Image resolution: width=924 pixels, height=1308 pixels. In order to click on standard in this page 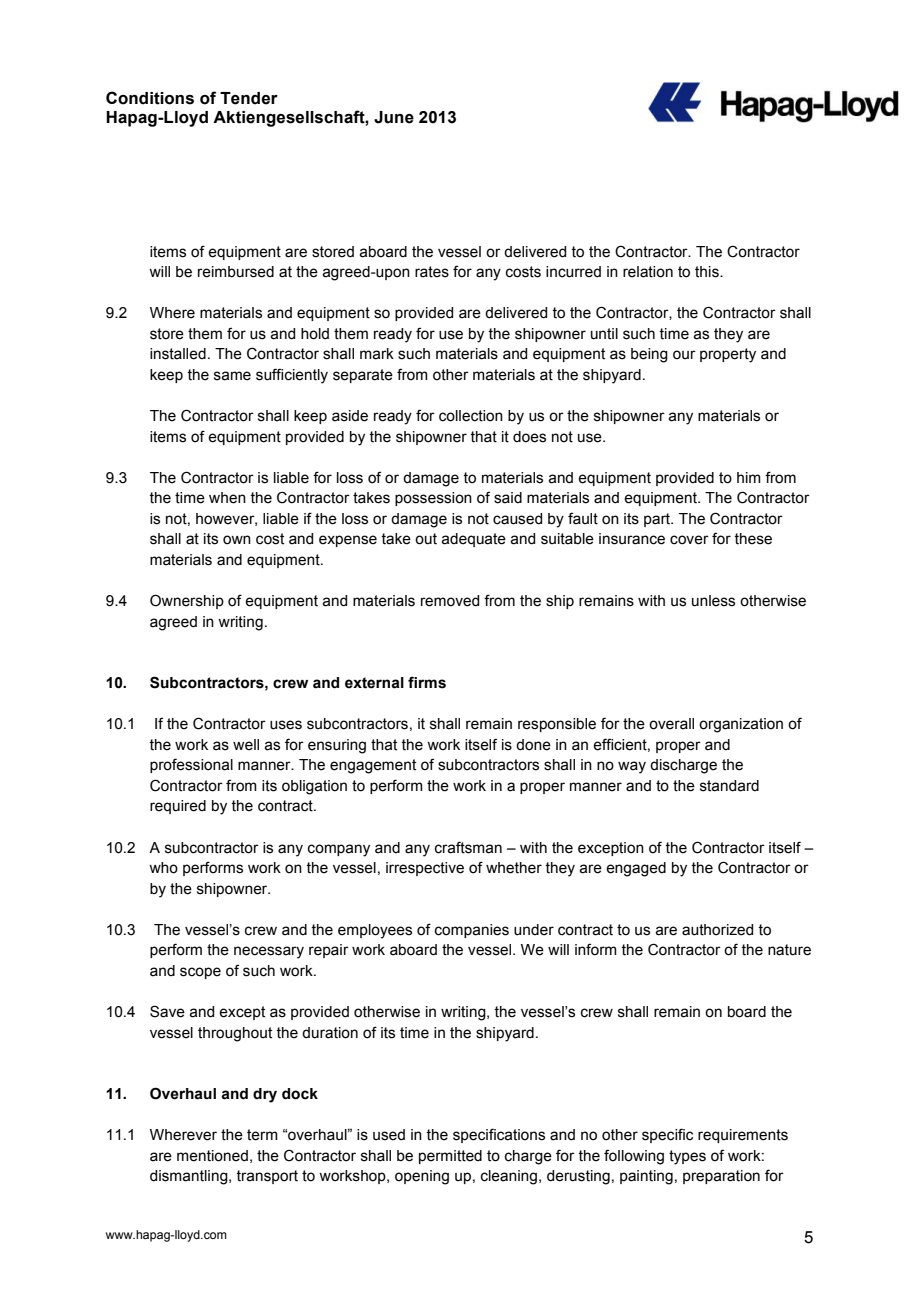, I will do `click(729, 786)`.
